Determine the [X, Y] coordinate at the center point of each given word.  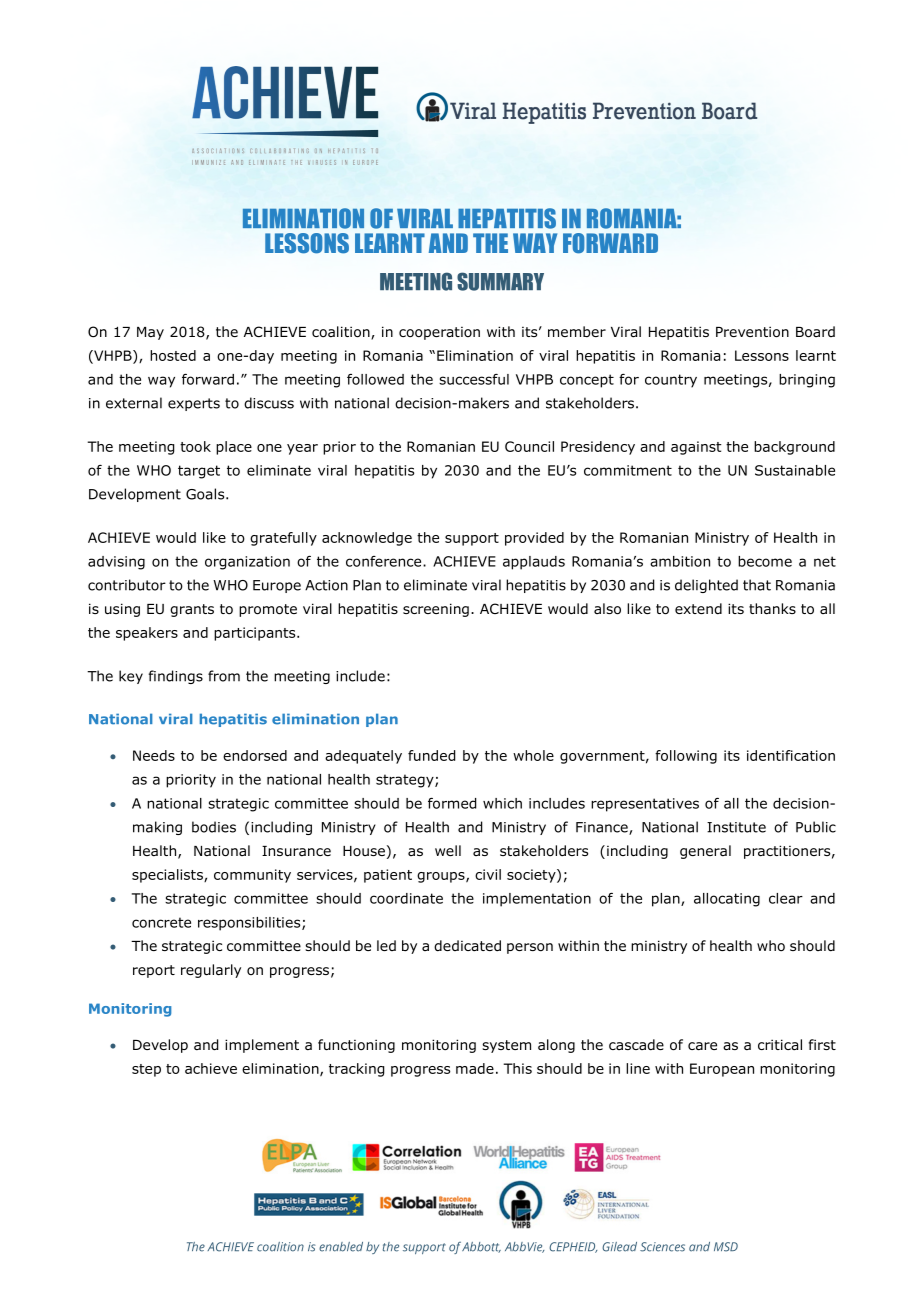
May [150, 333]
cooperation [439, 333]
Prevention [752, 332]
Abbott [481, 1247]
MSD [726, 1247]
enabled [341, 1247]
